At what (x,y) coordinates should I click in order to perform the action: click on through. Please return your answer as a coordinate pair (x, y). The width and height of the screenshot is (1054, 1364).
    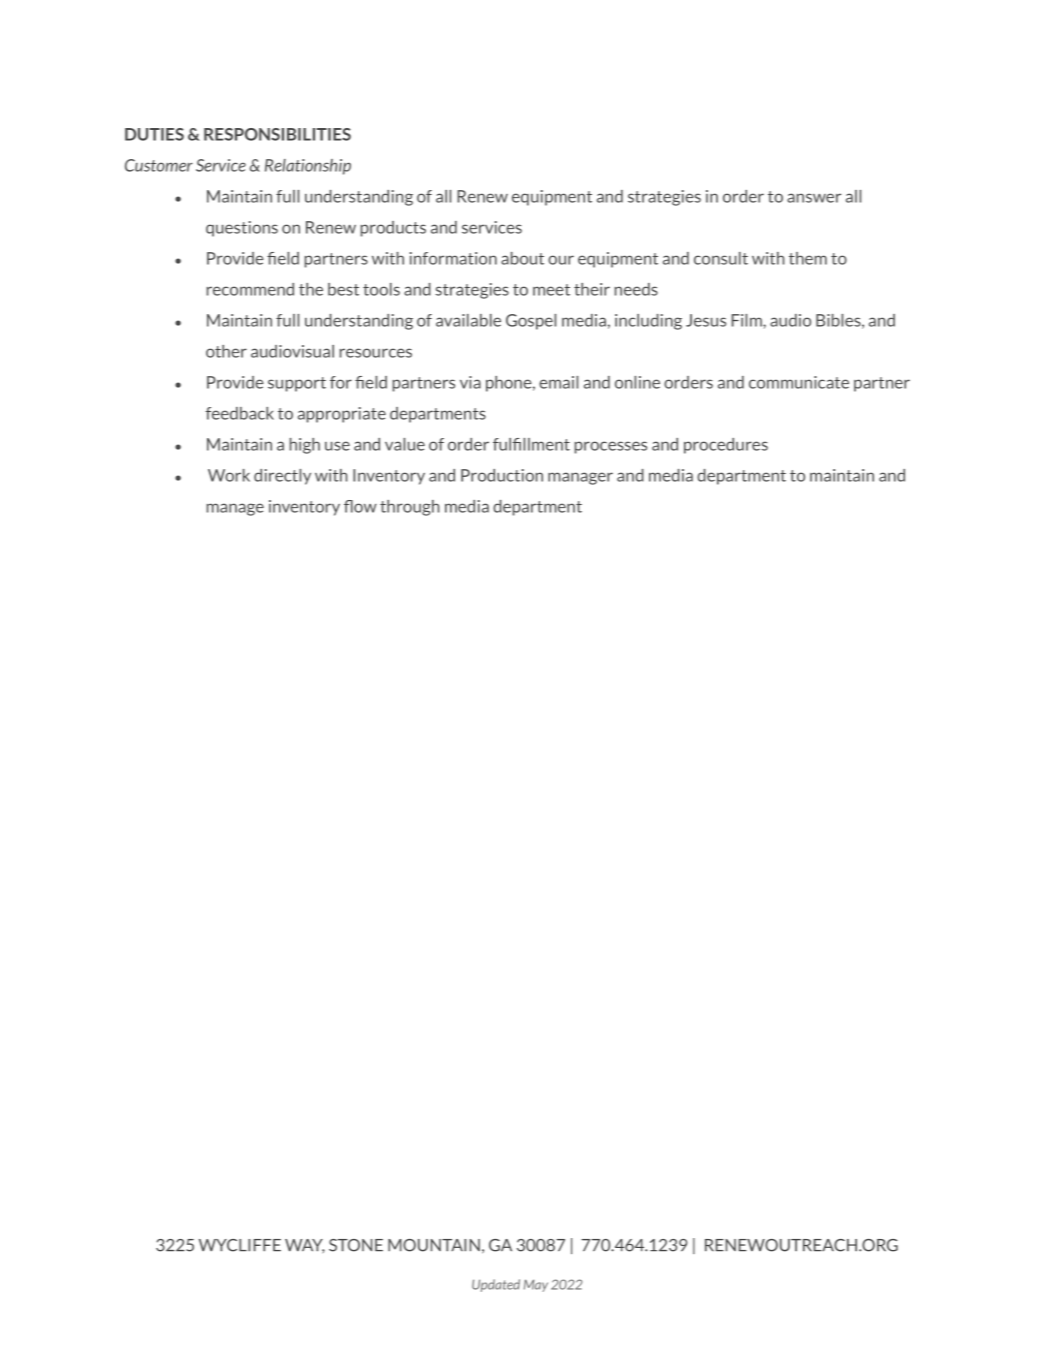
    Looking at the image, I should click on (410, 508).
